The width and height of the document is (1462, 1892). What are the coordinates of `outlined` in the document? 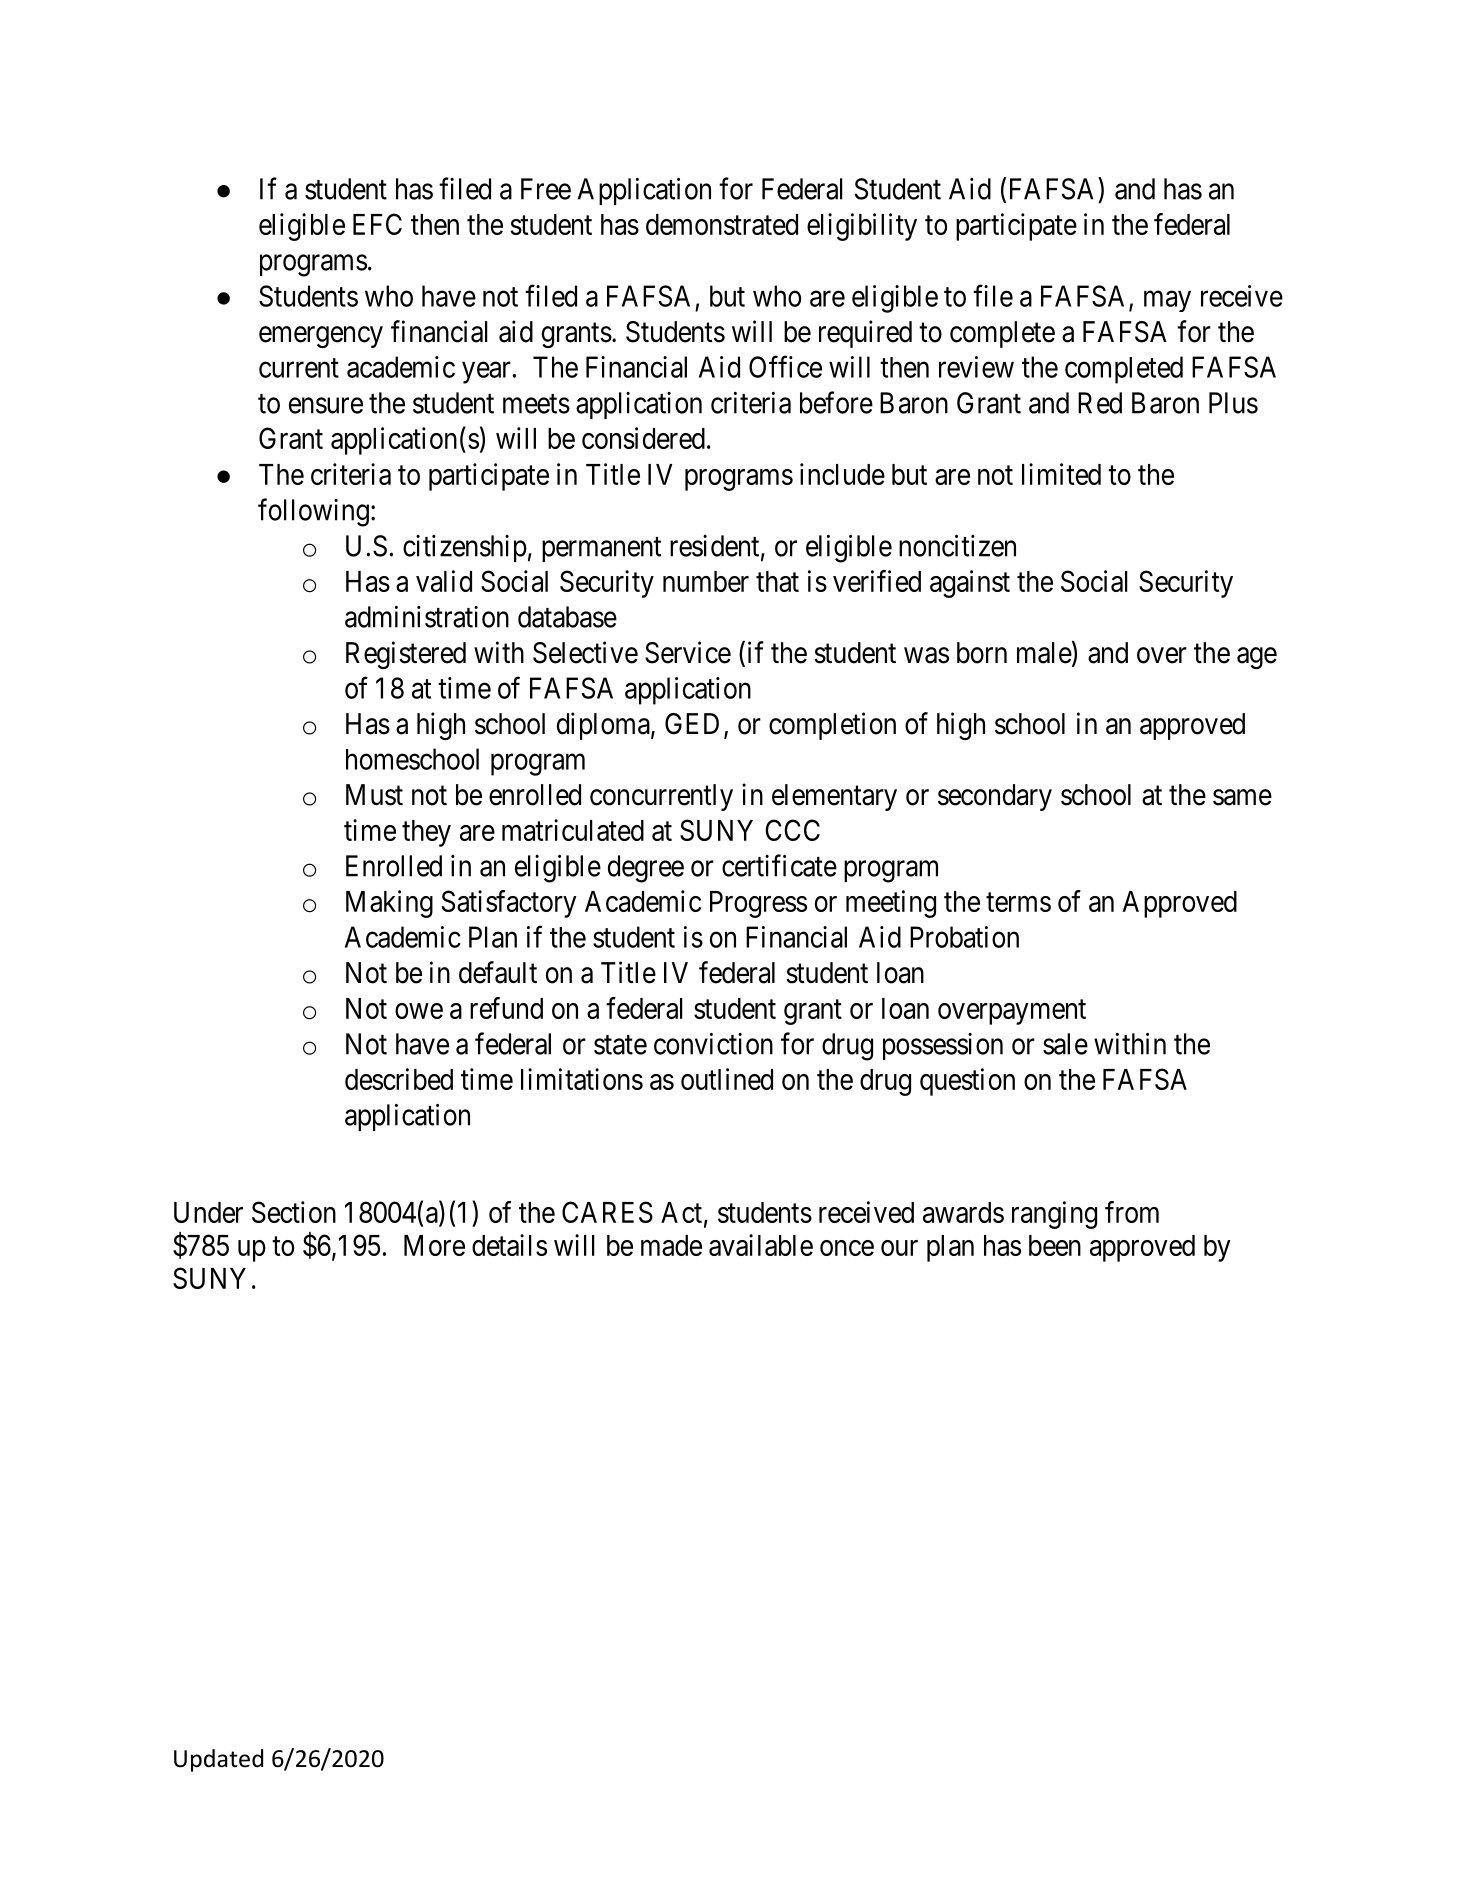 It's located at (727, 1079).
